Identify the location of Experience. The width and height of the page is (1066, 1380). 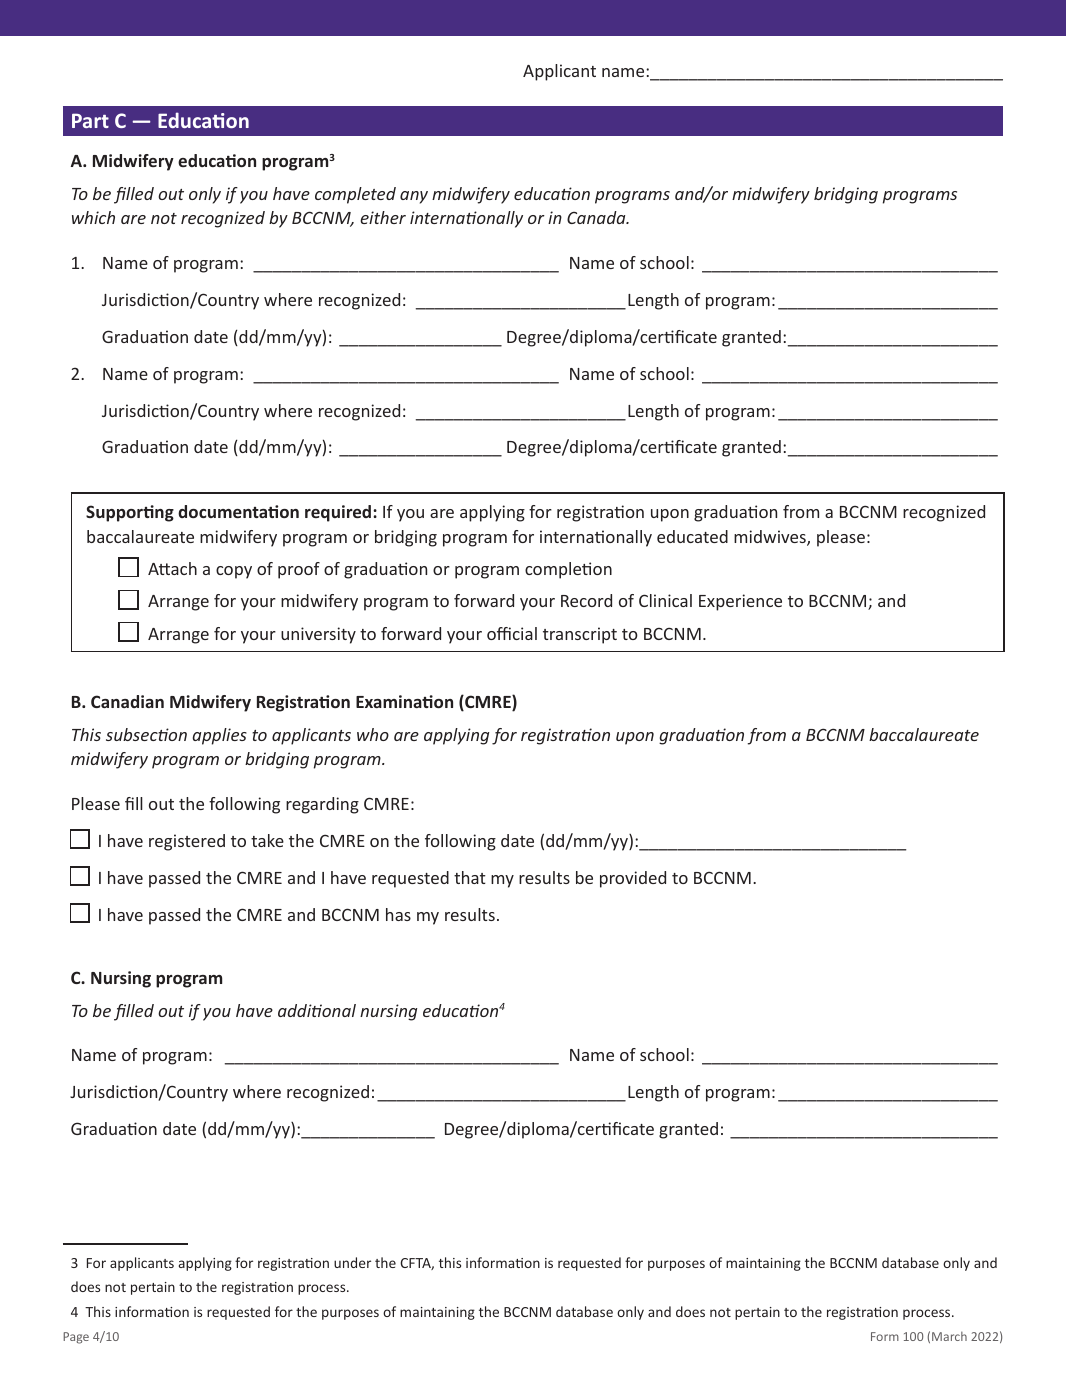
(740, 602).
